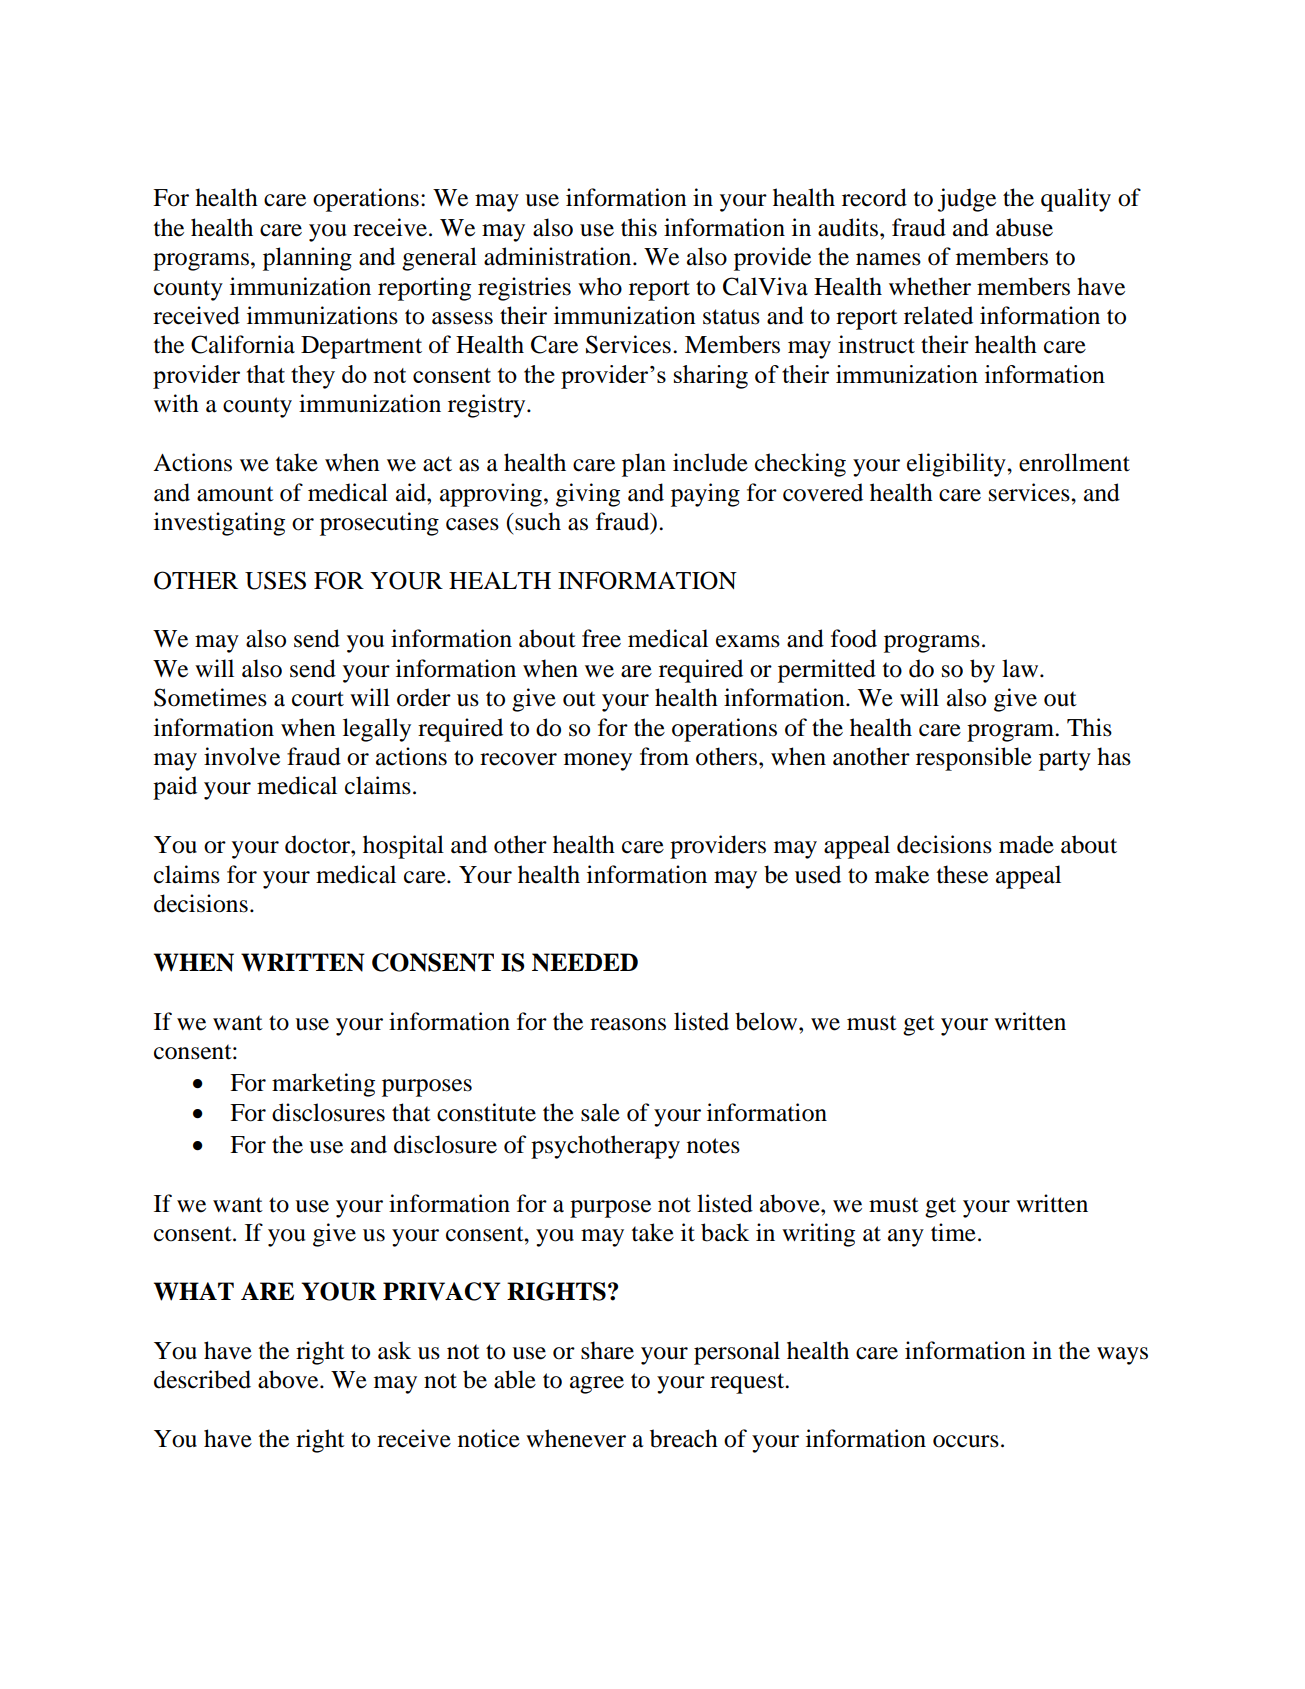 The image size is (1305, 1689). Describe the element at coordinates (1024, 227) in the page. I see `abuse` at that location.
